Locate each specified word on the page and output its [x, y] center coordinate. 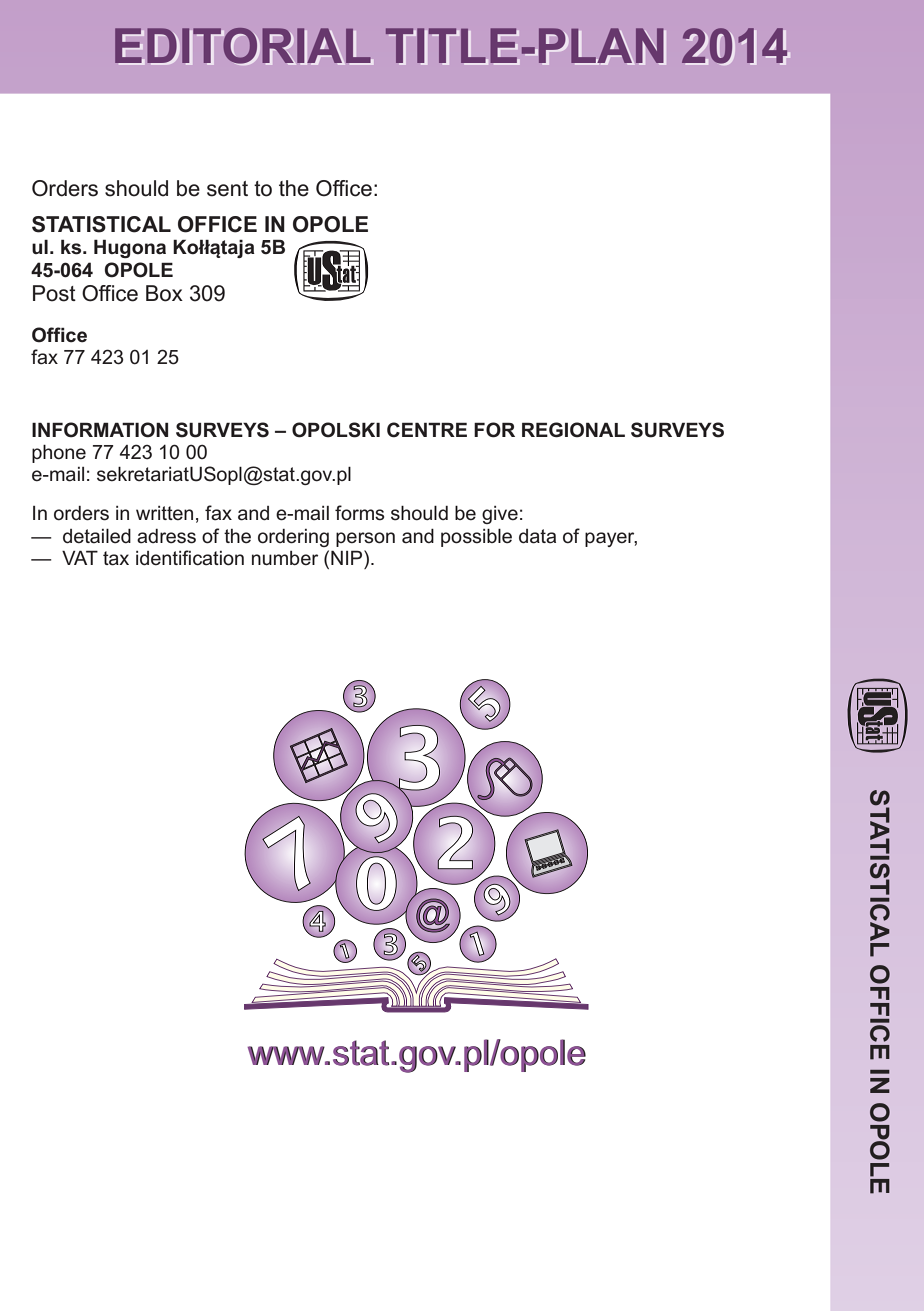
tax [116, 558]
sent [227, 189]
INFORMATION [100, 430]
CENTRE [427, 430]
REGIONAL [573, 430]
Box [164, 293]
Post [54, 293]
